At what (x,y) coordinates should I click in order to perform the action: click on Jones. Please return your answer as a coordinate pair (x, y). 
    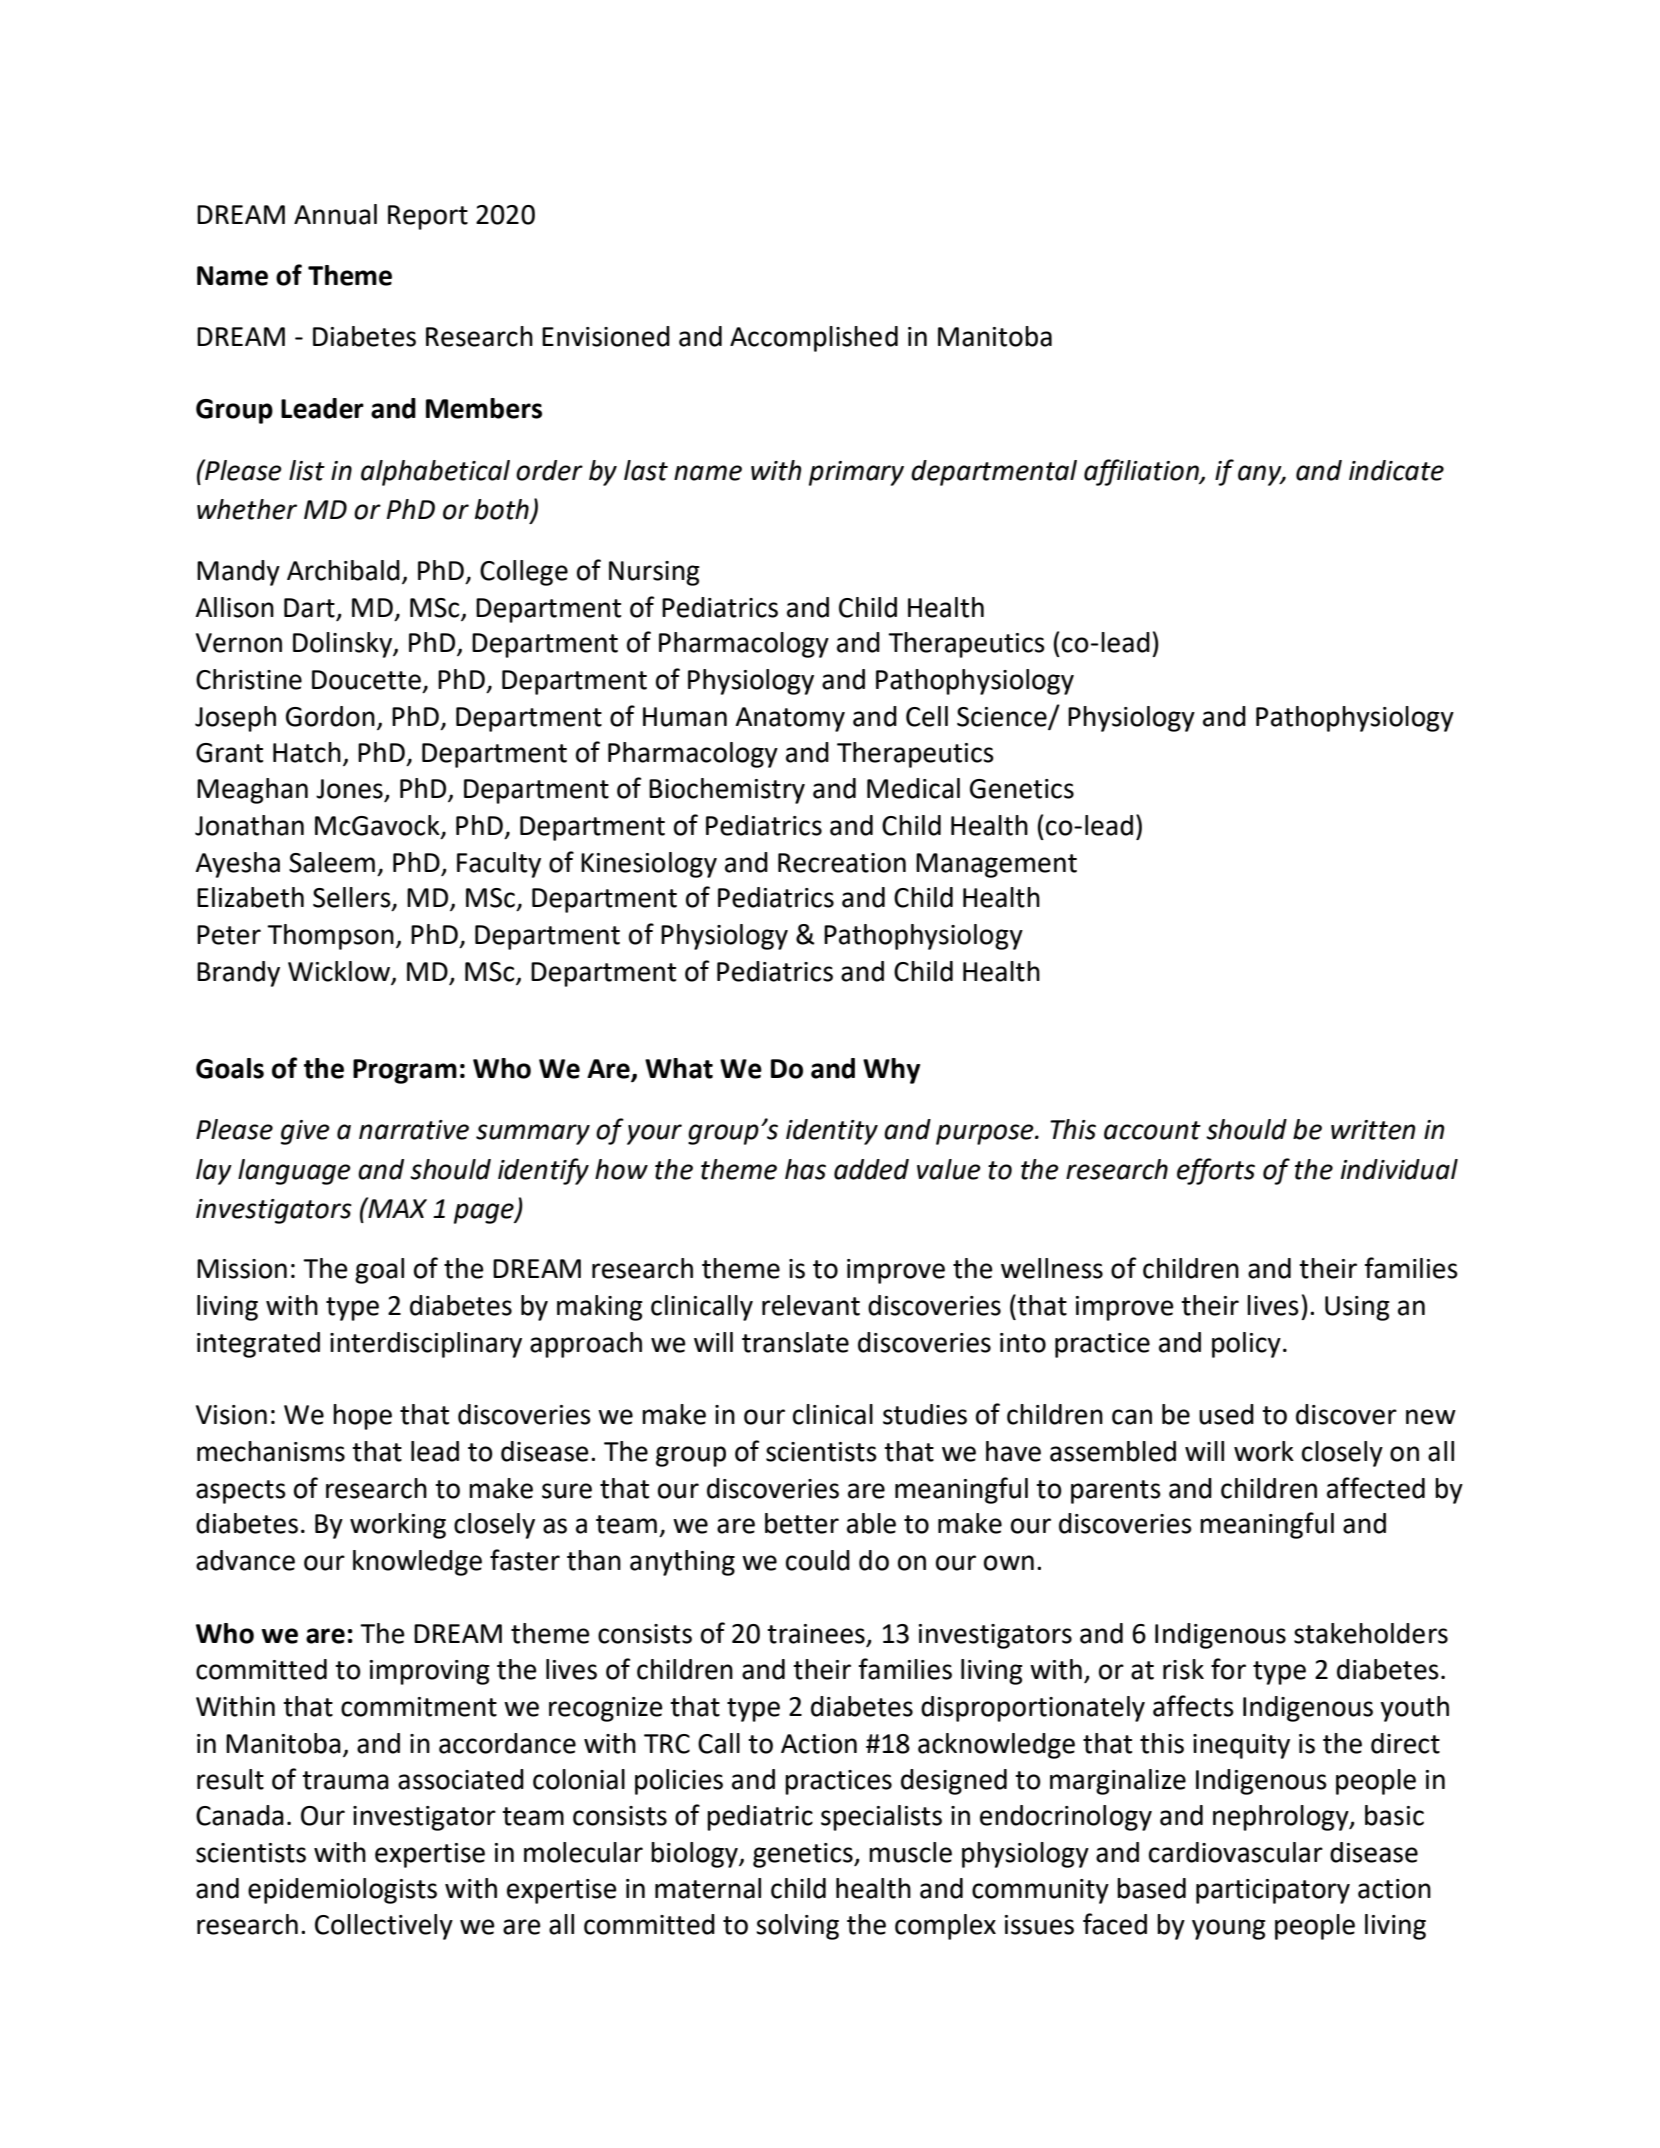
    Looking at the image, I should click on (350, 790).
